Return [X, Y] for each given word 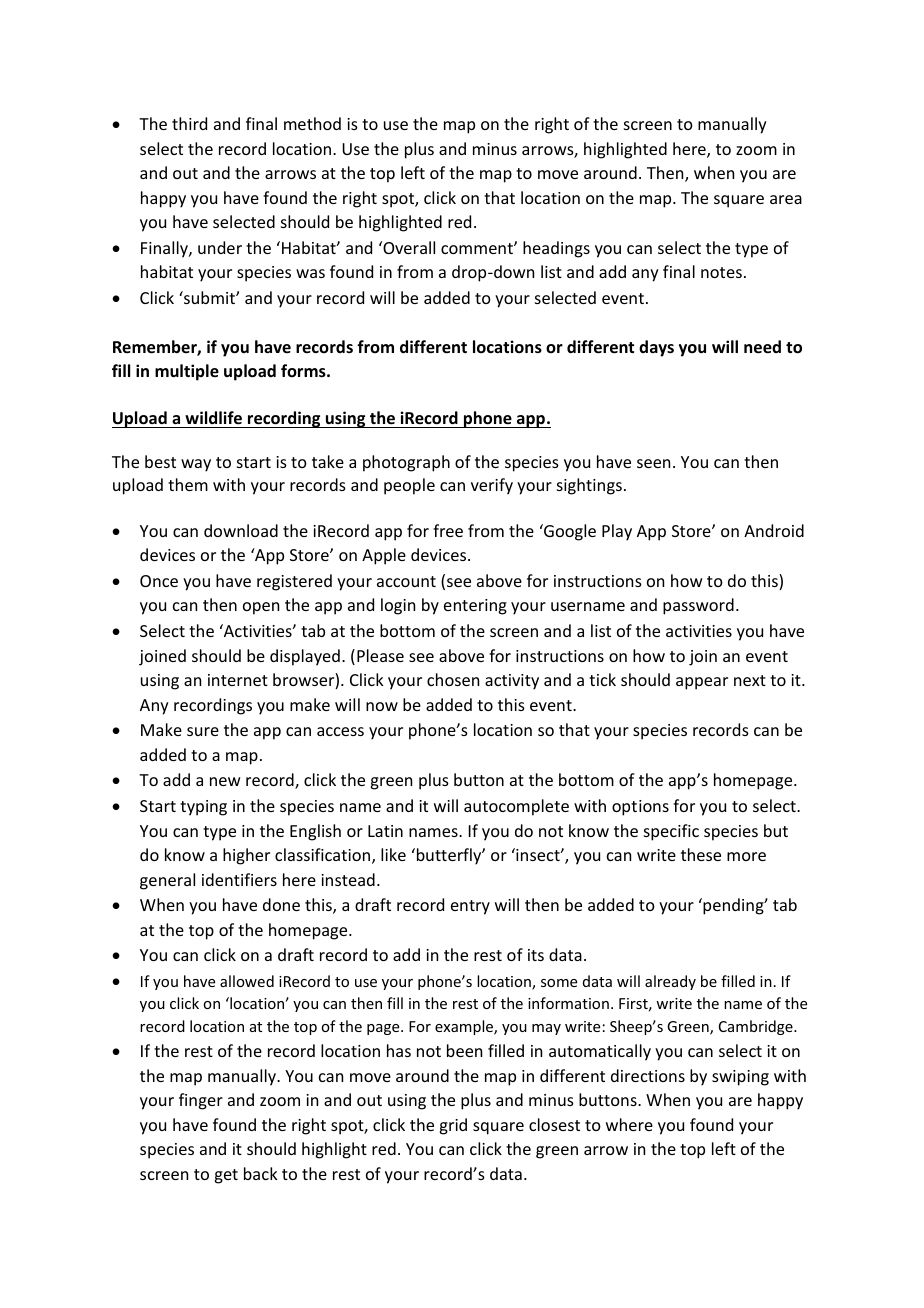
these [701, 854]
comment [478, 248]
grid [453, 1126]
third [189, 123]
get [226, 1176]
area [786, 199]
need [762, 347]
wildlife [213, 418]
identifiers [239, 879]
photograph [406, 463]
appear [702, 683]
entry [470, 907]
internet [238, 680]
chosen [453, 679]
